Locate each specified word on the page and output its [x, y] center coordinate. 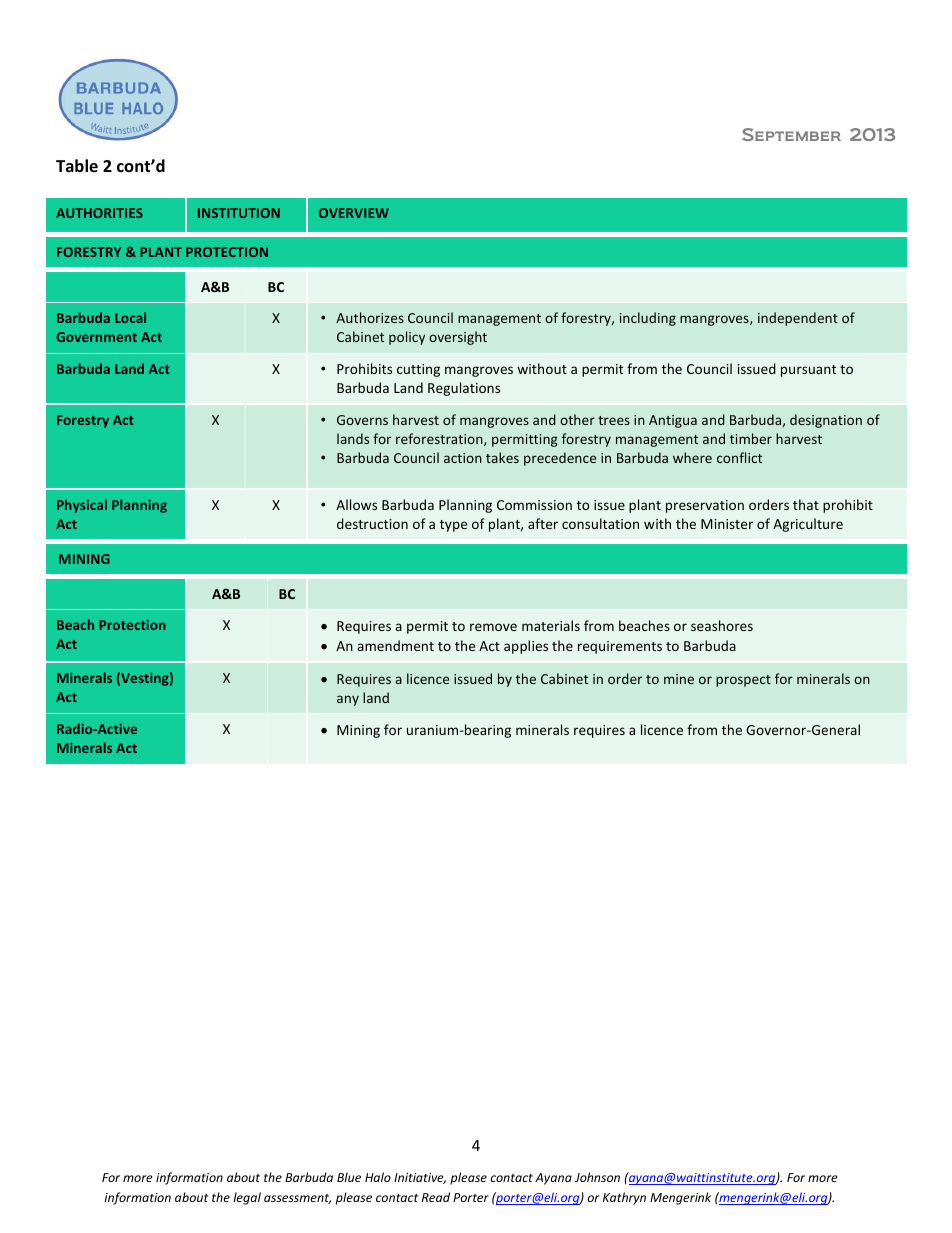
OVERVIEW [354, 213]
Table [77, 165]
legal [247, 1198]
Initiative [420, 1178]
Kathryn [624, 1198]
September [791, 134]
